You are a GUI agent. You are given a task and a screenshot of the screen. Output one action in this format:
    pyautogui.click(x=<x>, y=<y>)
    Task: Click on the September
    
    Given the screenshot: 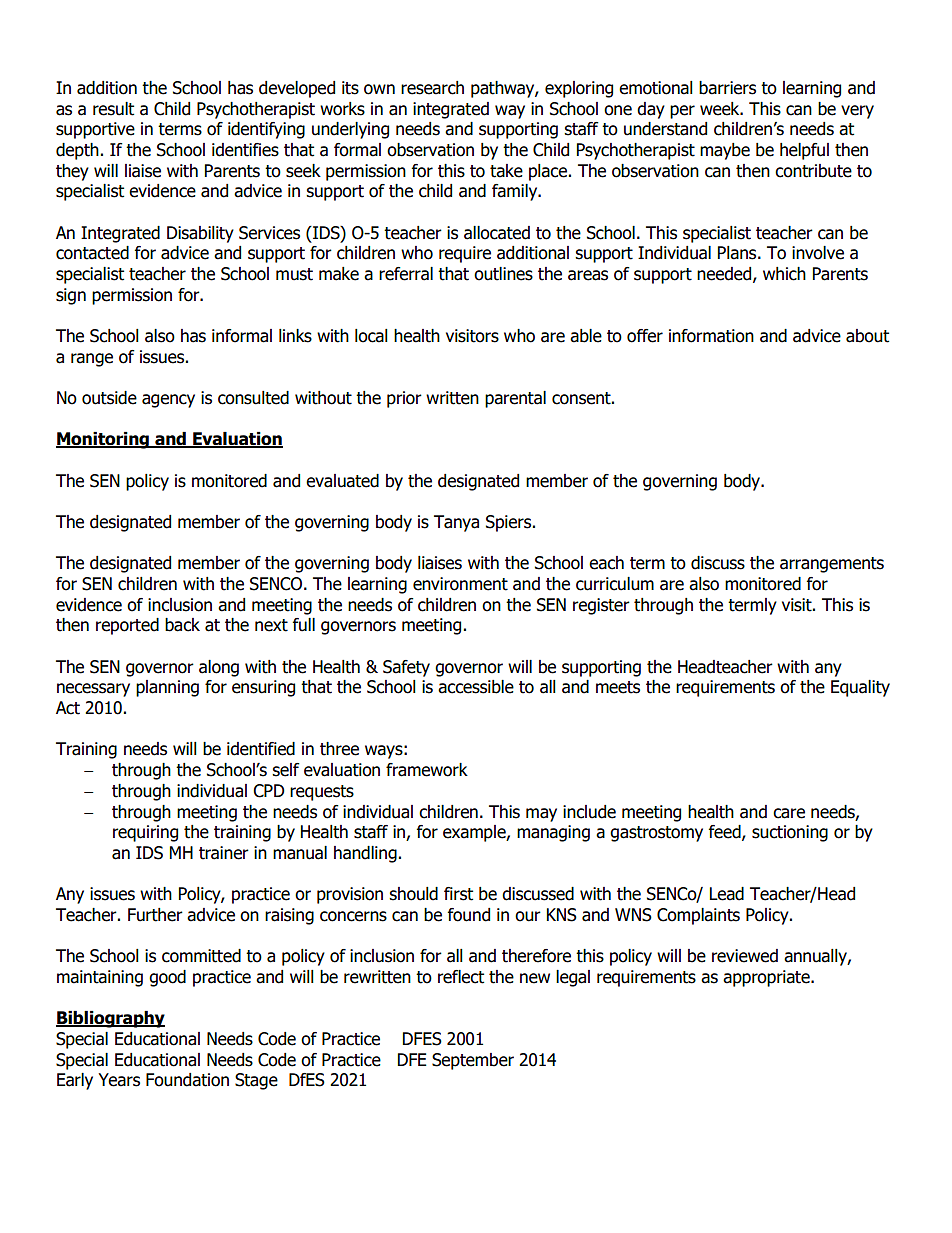 What is the action you would take?
    pyautogui.click(x=473, y=1061)
